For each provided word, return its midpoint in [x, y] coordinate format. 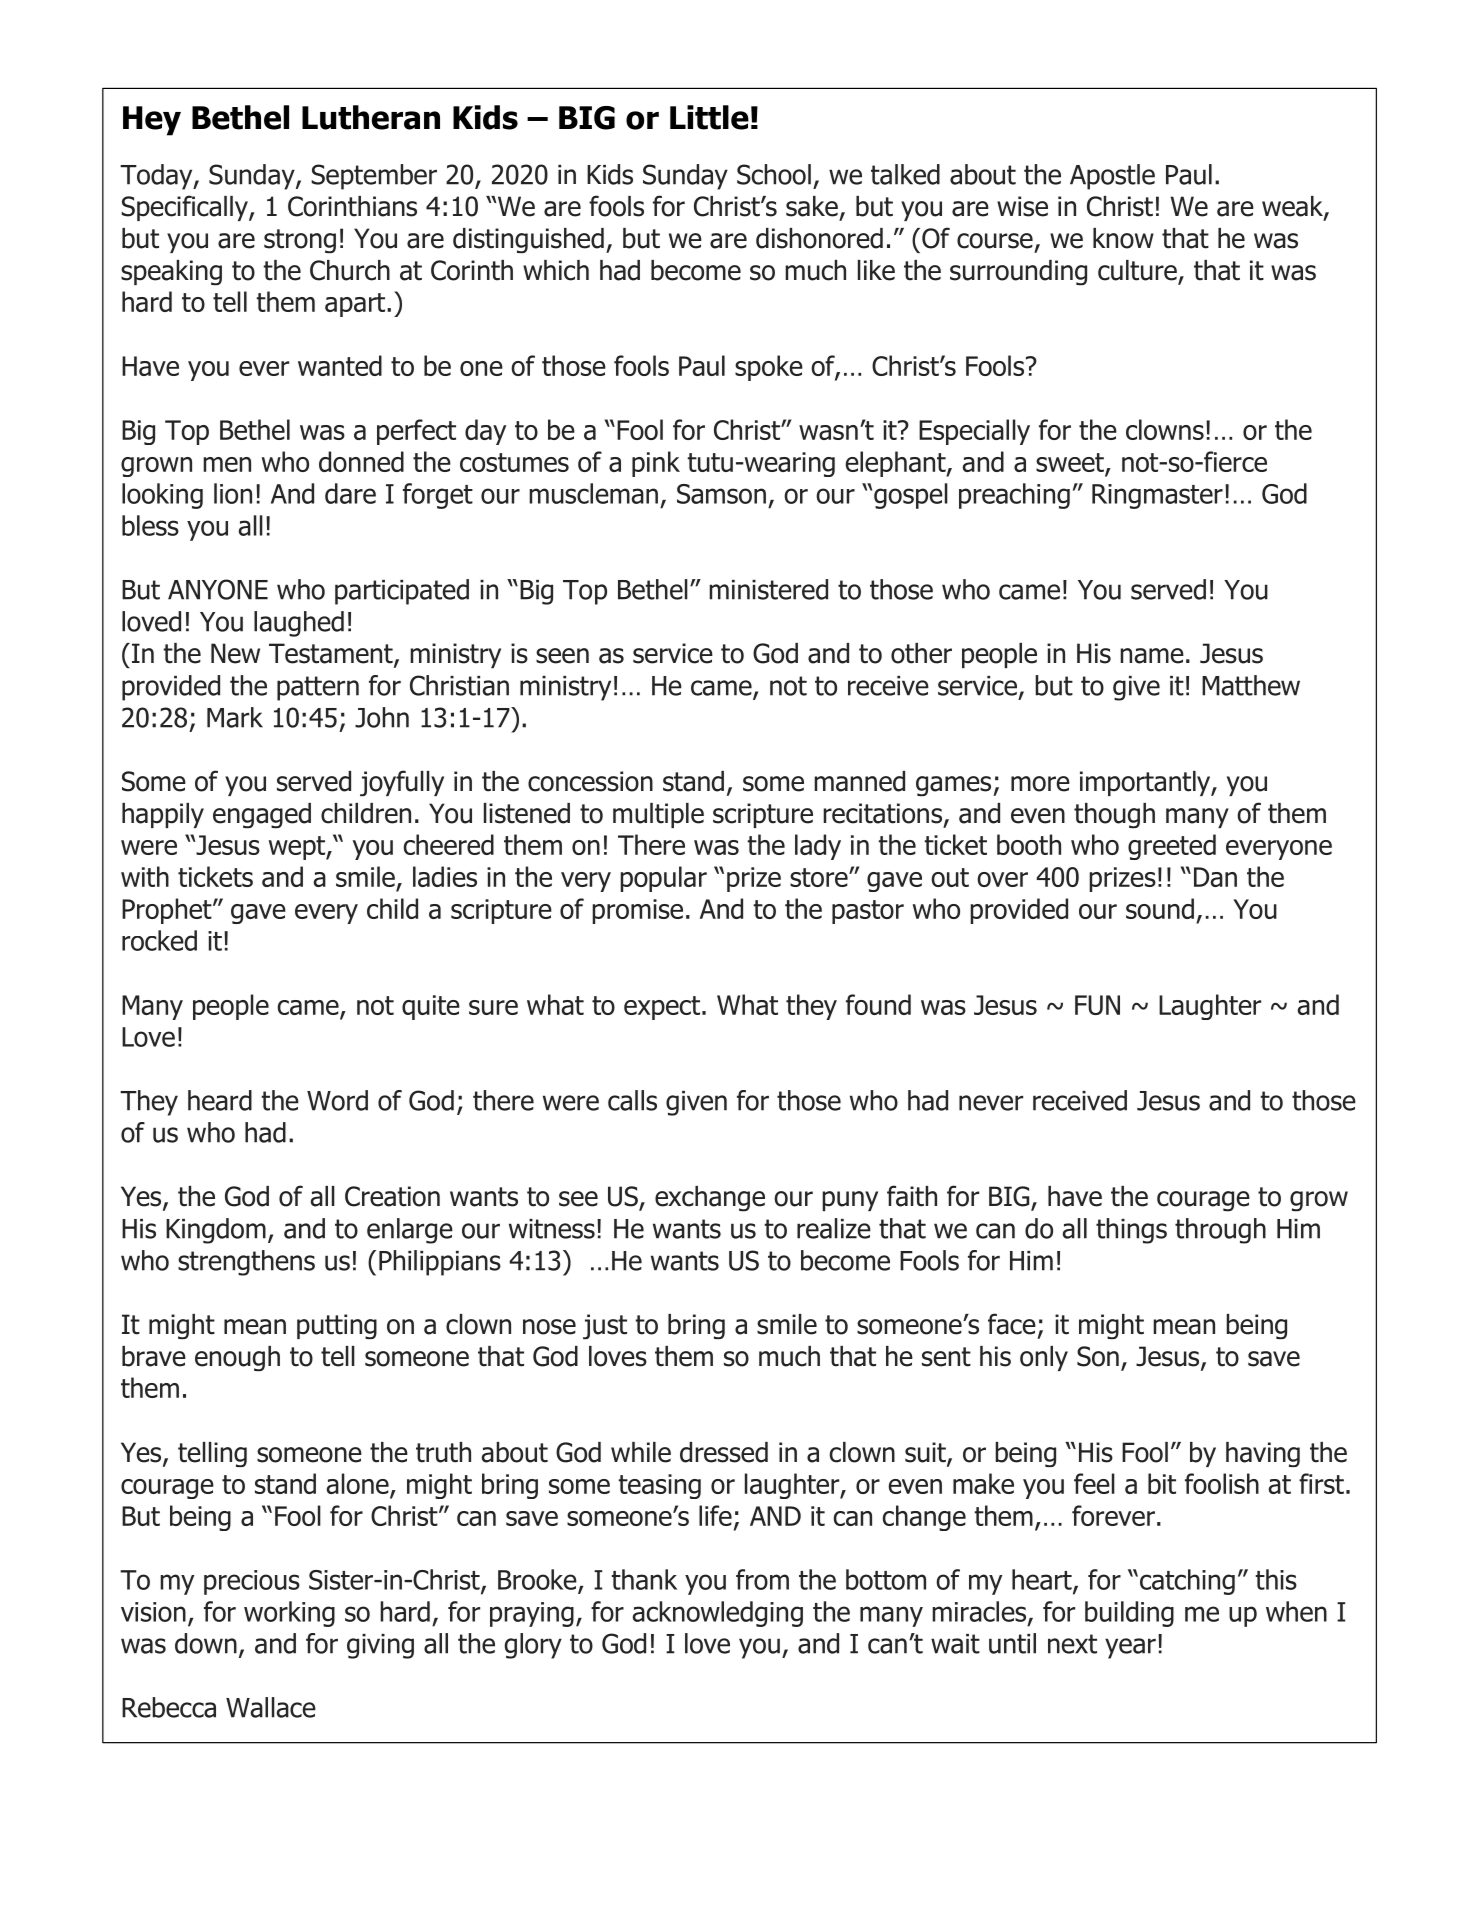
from [762, 1579]
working [289, 1614]
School [774, 174]
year [1130, 1648]
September [374, 177]
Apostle [1112, 177]
